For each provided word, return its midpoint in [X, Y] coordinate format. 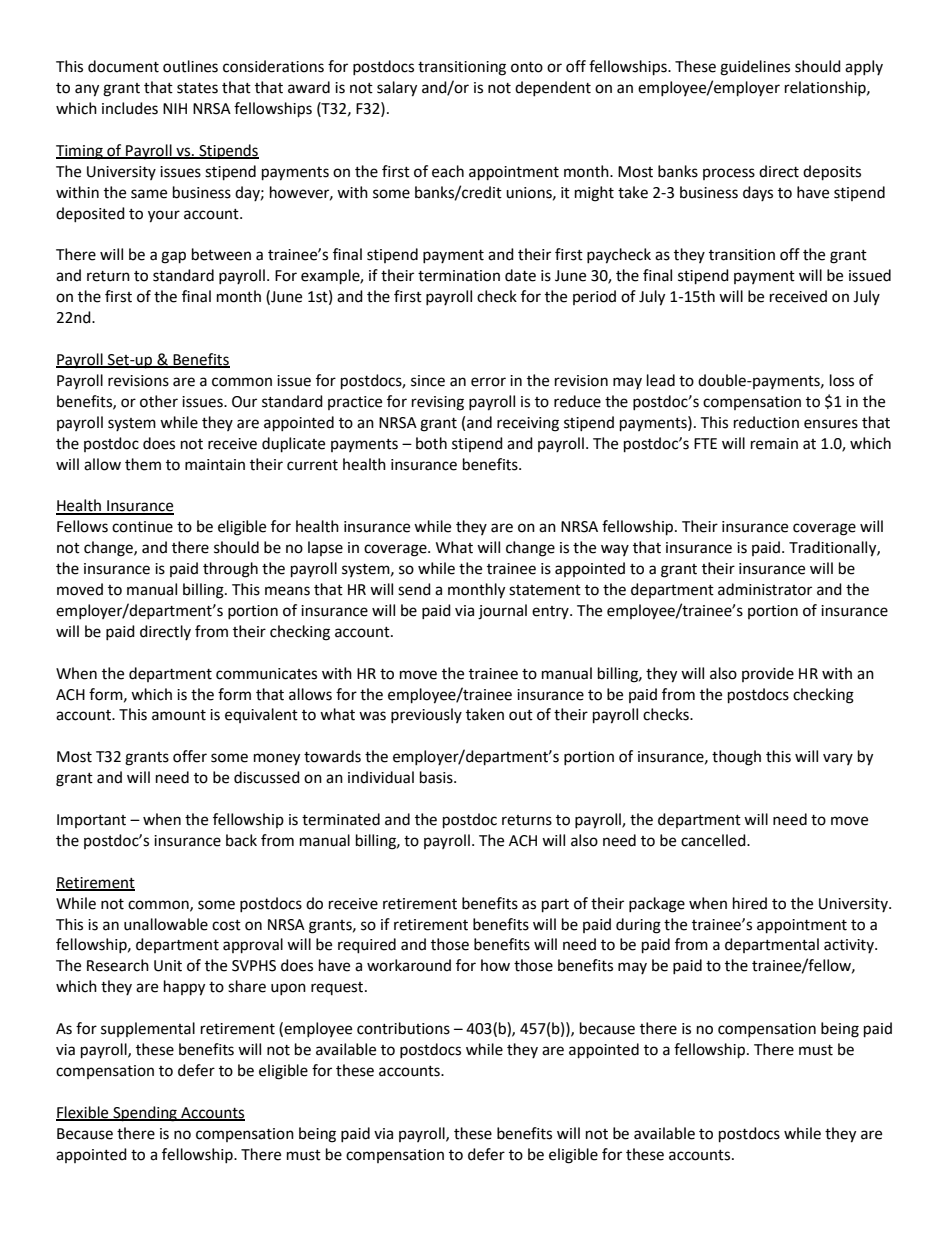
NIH [175, 108]
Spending [145, 1114]
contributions [403, 1028]
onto [527, 67]
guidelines [755, 68]
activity [850, 946]
